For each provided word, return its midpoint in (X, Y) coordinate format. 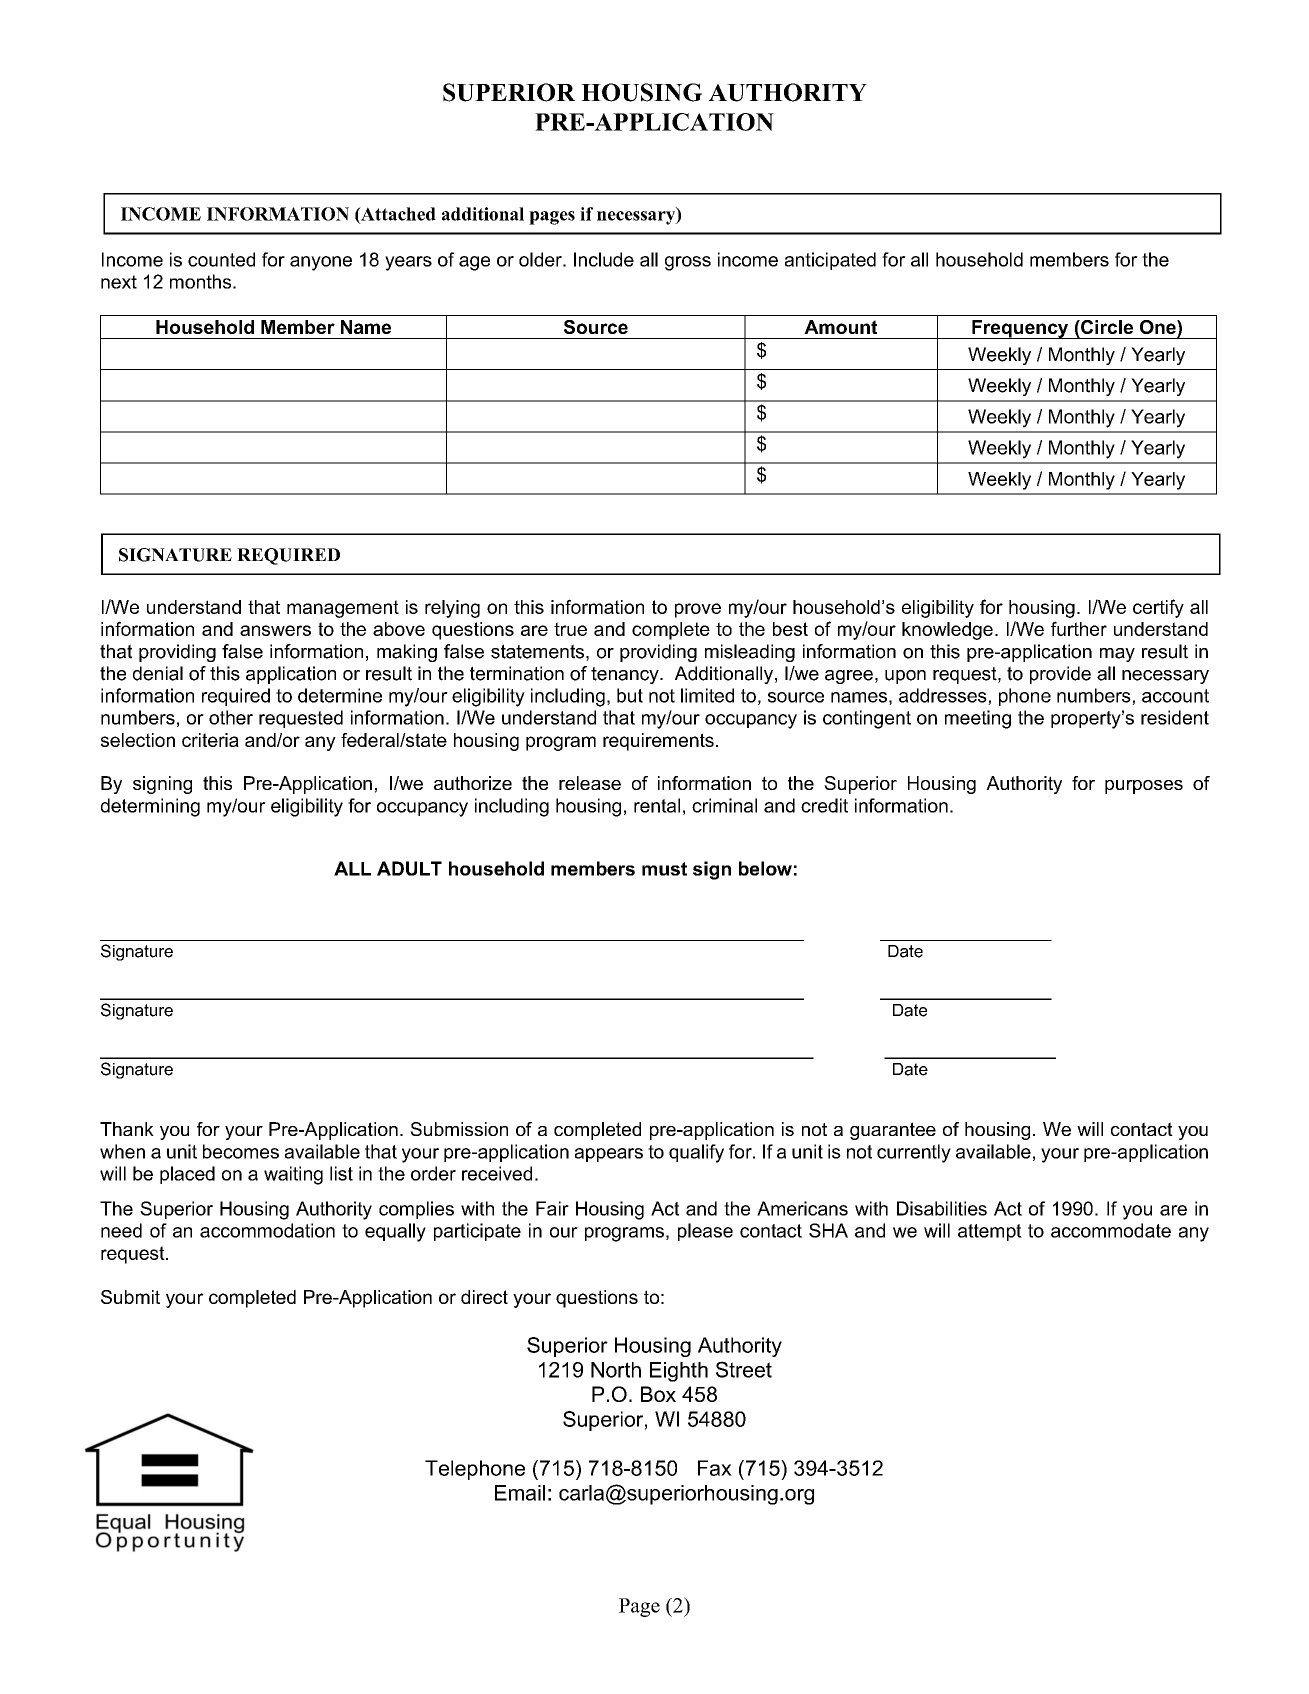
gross (688, 263)
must (664, 869)
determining (150, 807)
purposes (1144, 787)
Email (520, 1493)
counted (221, 259)
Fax (715, 1468)
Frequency (1020, 329)
